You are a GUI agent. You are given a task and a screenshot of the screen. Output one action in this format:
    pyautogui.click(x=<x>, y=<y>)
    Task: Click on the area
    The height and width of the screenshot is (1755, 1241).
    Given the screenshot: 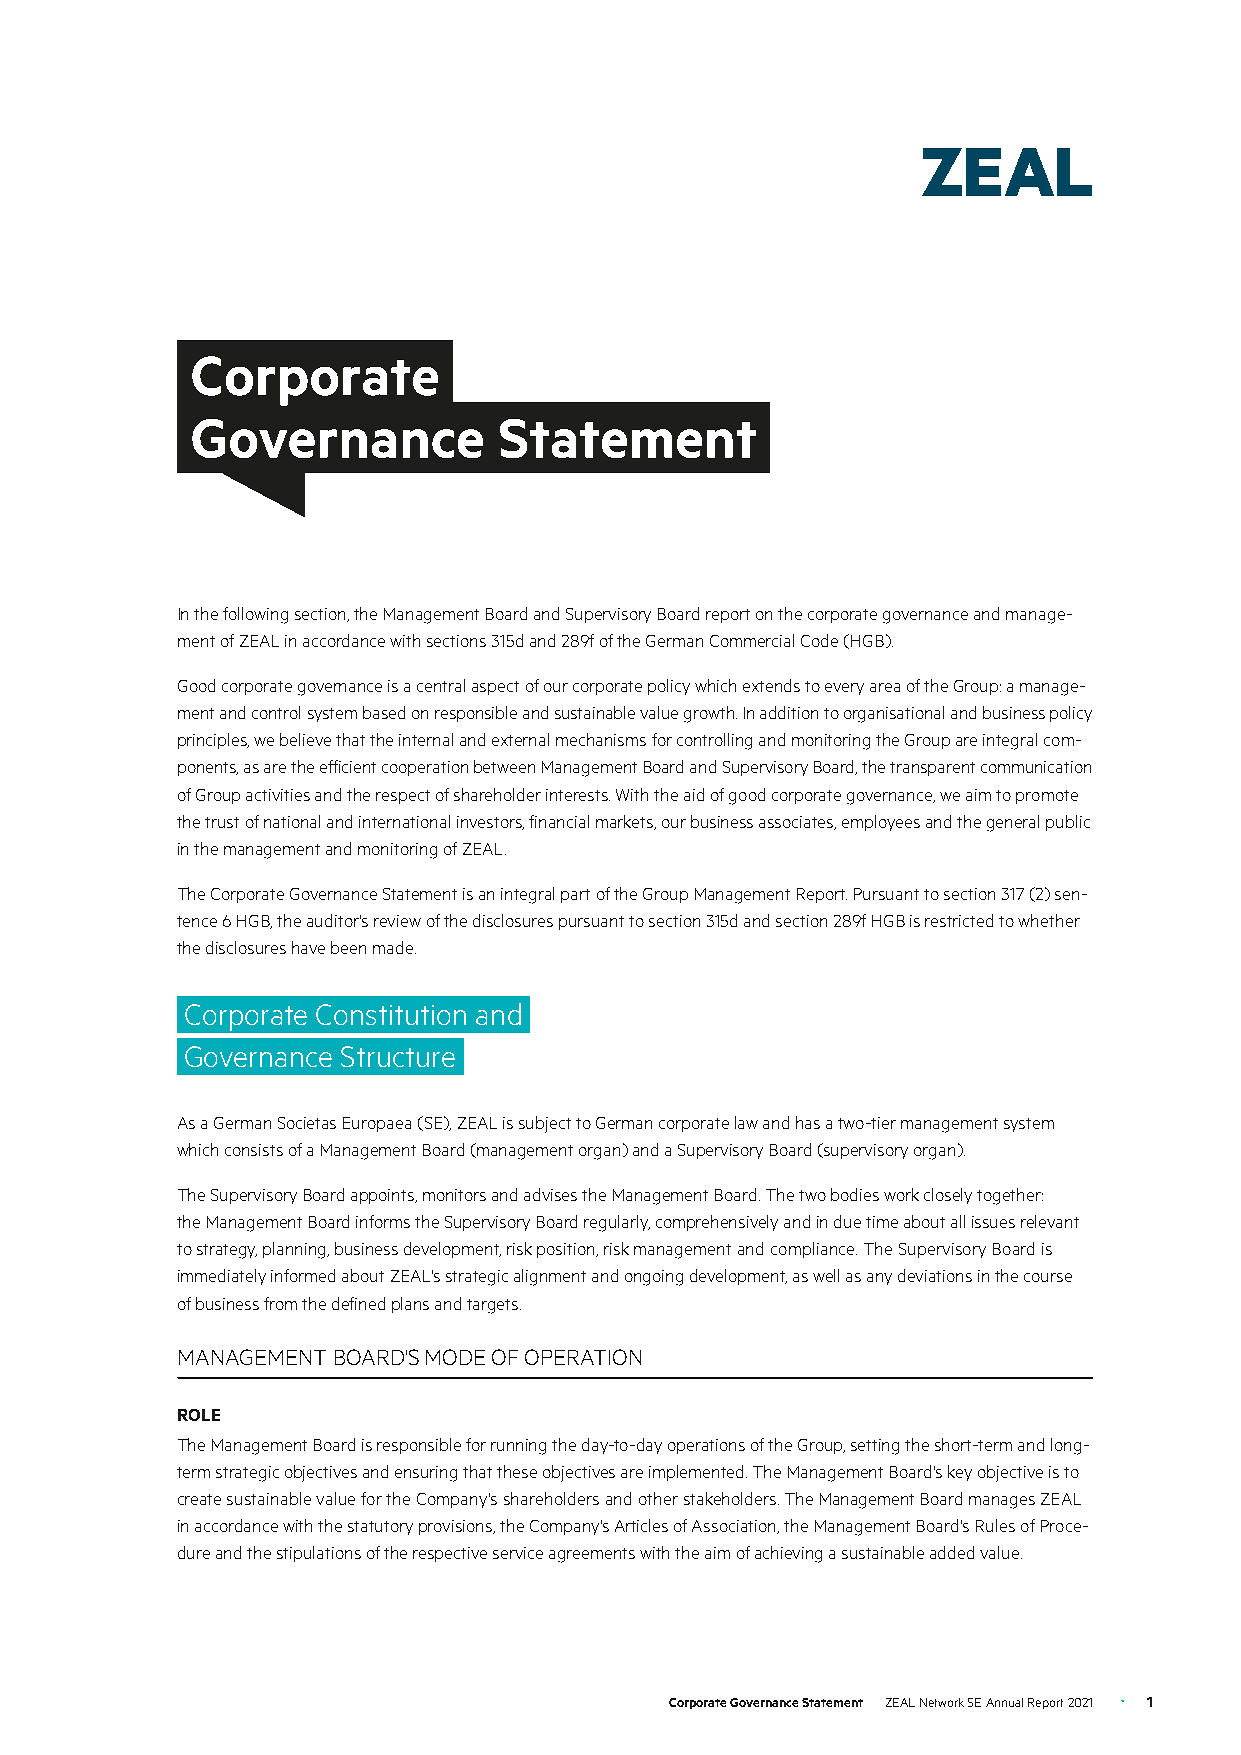 What is the action you would take?
    pyautogui.click(x=885, y=687)
